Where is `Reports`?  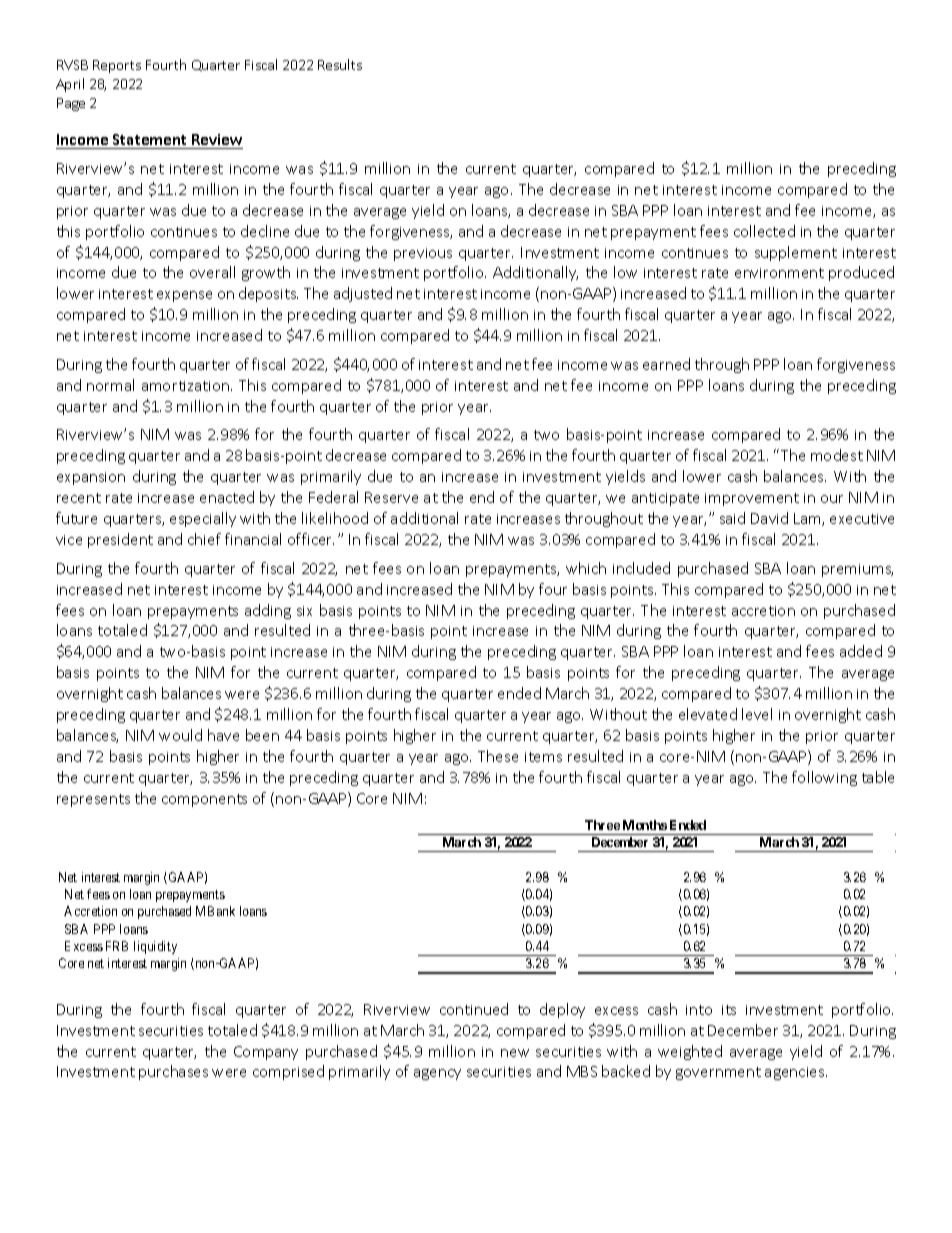 Reports is located at coordinates (117, 66).
